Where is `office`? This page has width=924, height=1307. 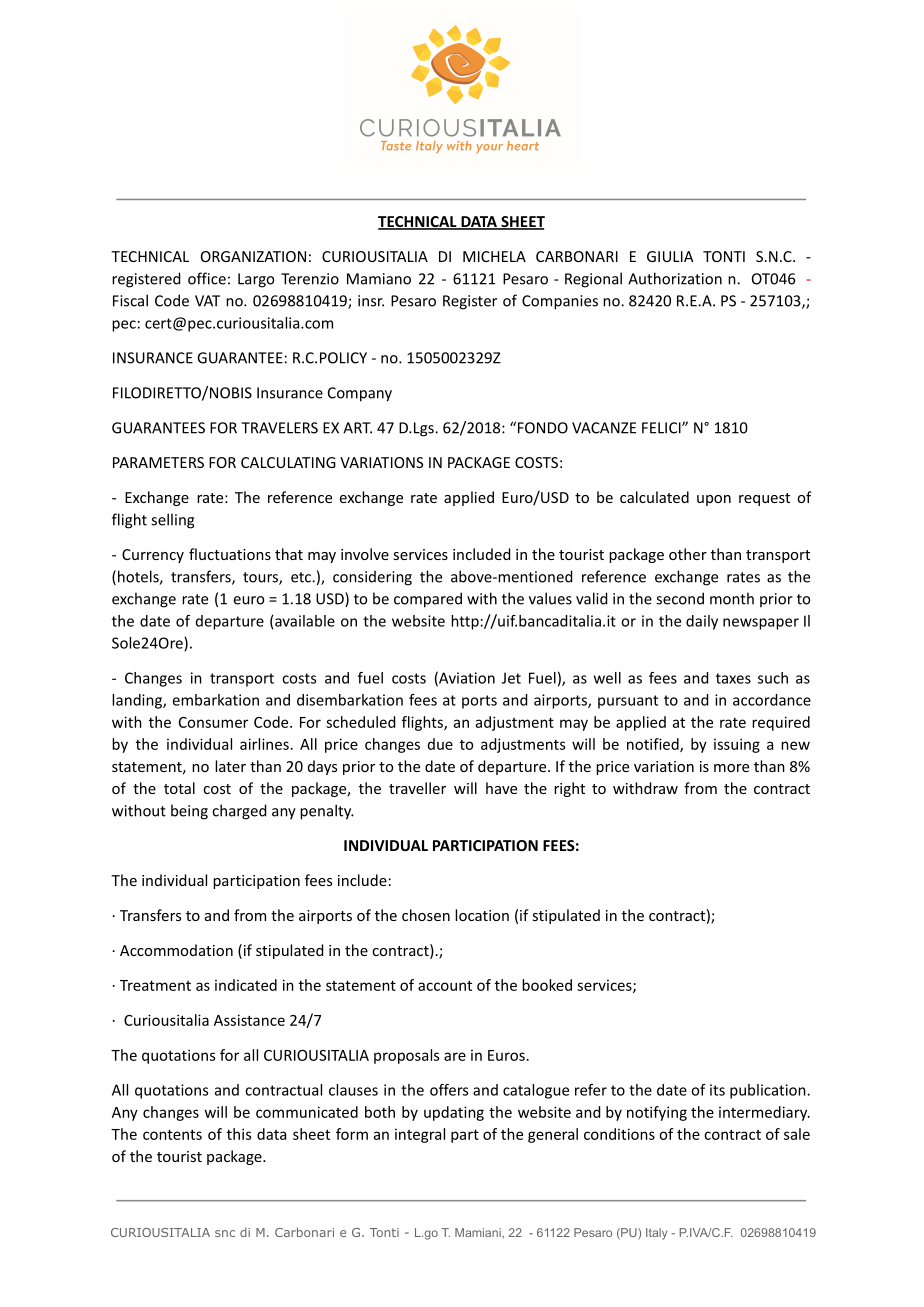
office is located at coordinates (207, 278).
